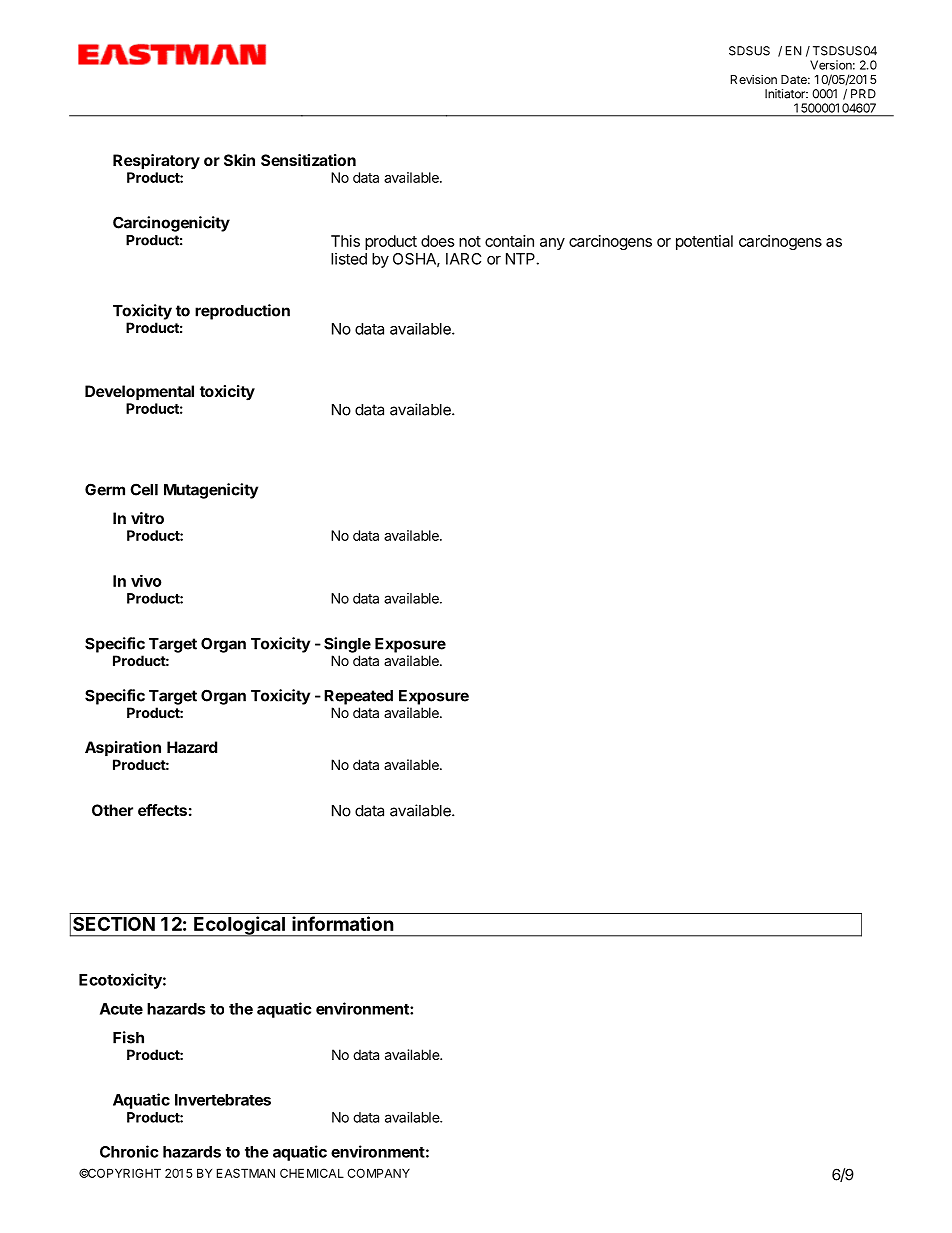  What do you see at coordinates (156, 162) in the screenshot?
I see `Respiratory` at bounding box center [156, 162].
